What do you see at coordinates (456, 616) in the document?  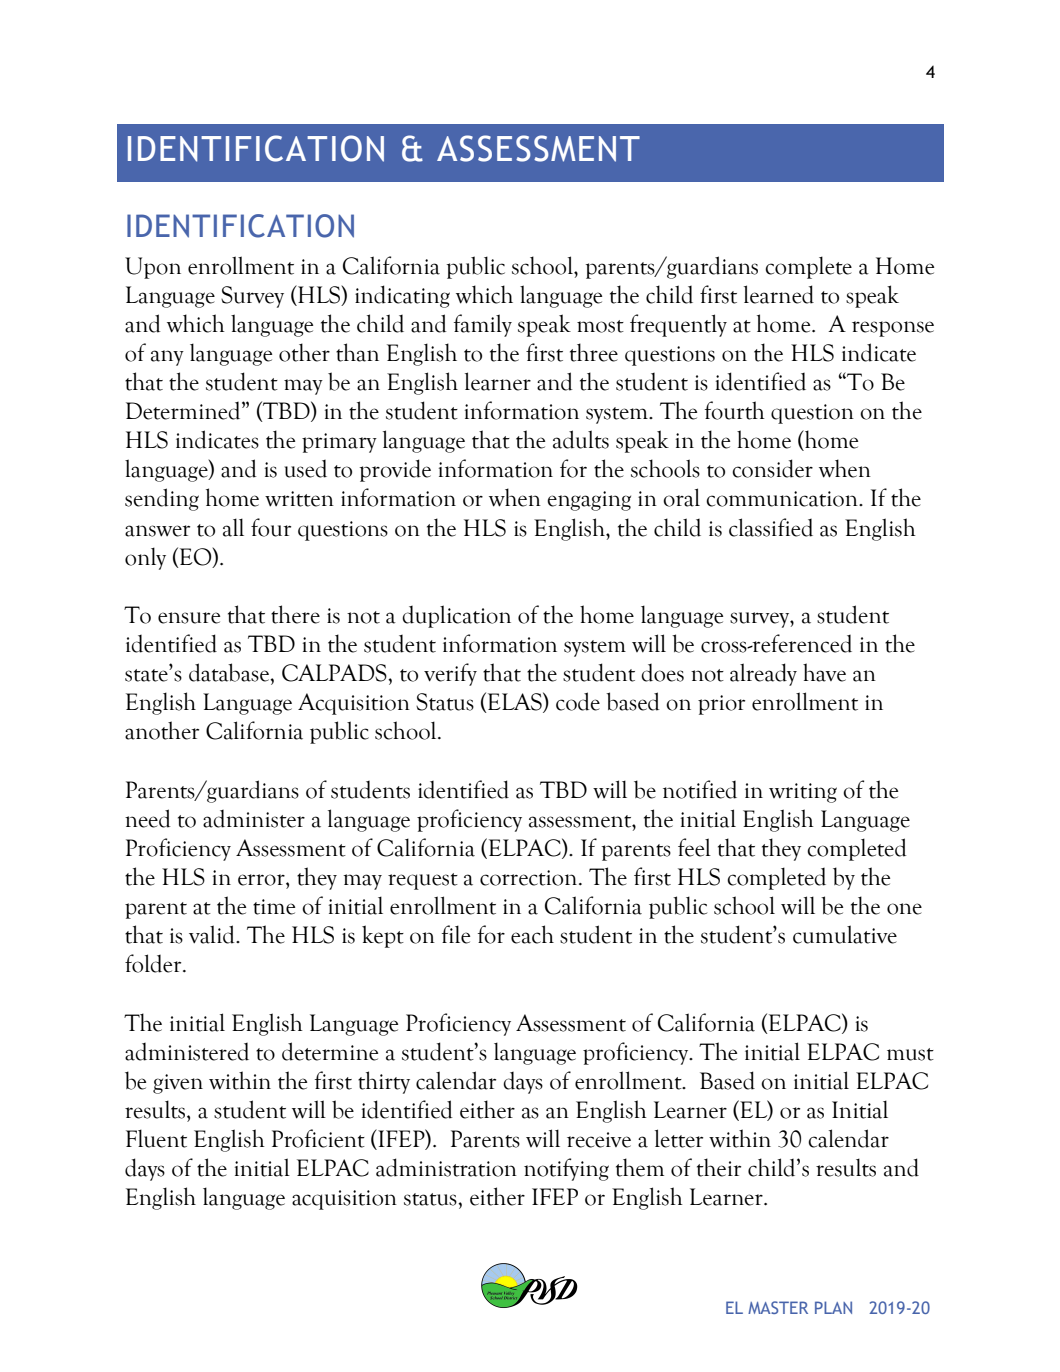 I see `duplication` at bounding box center [456, 616].
